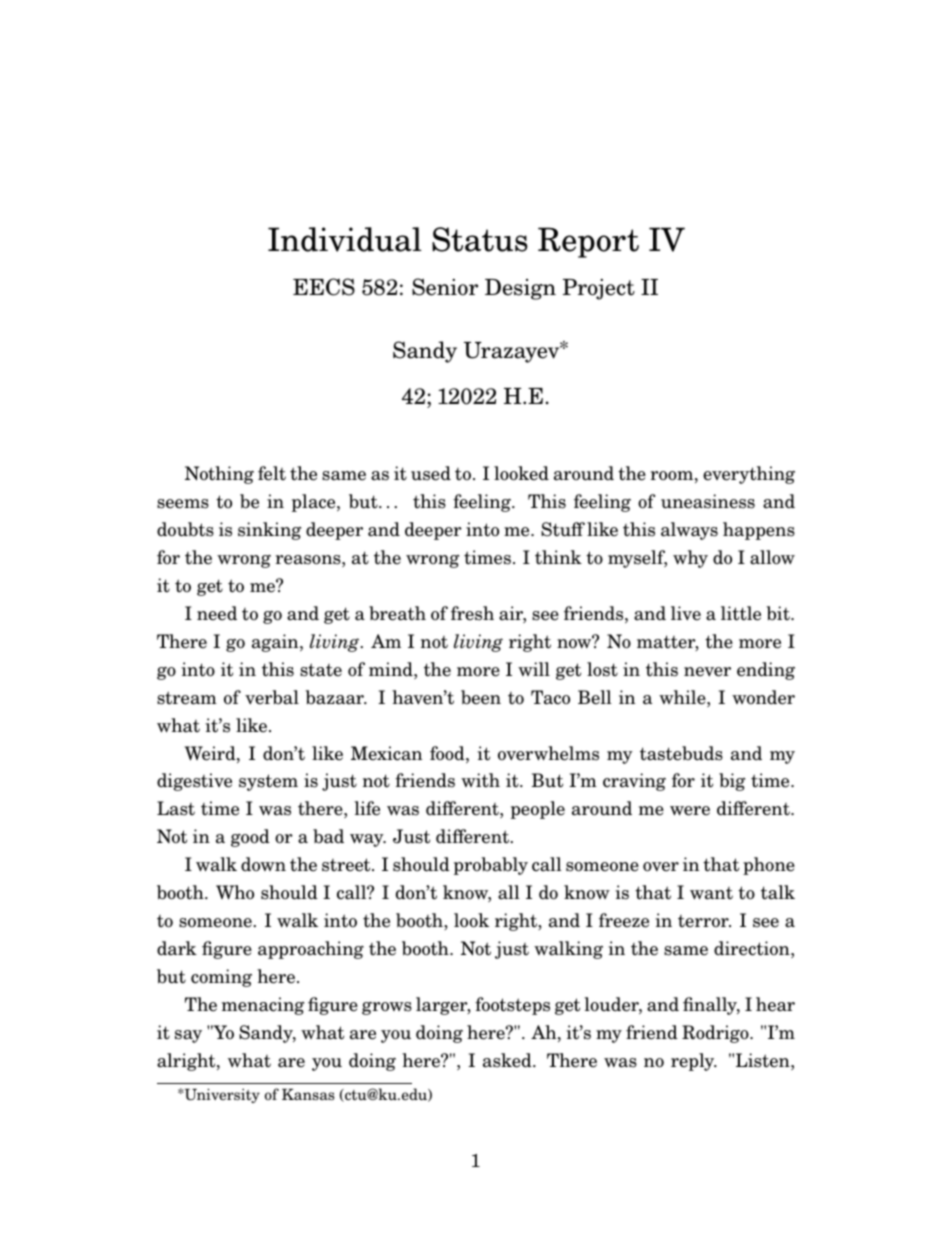 This screenshot has height=1233, width=952. I want to click on Who, so click(235, 892).
